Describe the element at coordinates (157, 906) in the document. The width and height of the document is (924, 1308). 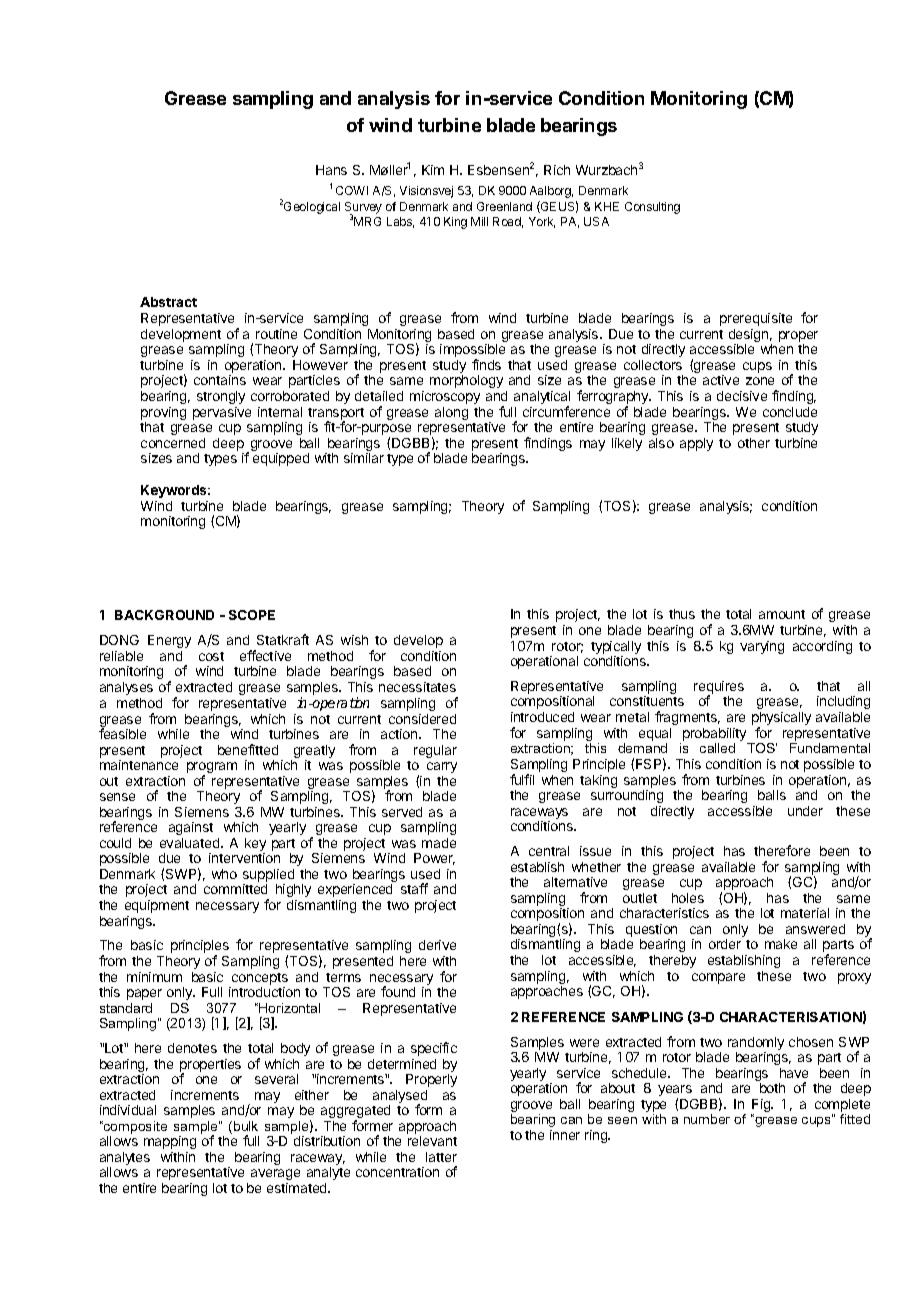
I see `equipment` at that location.
